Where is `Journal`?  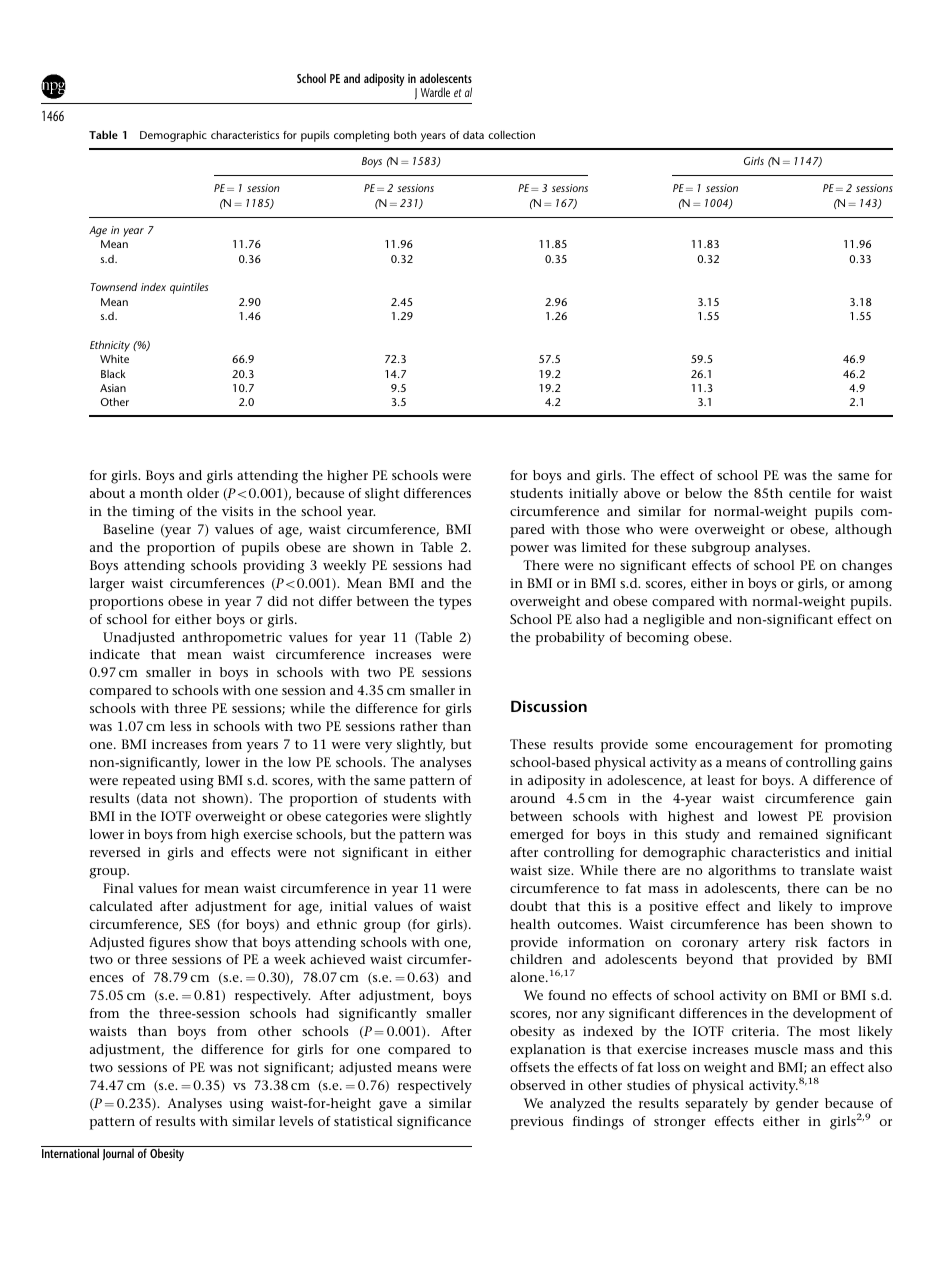 Journal is located at coordinates (118, 1153).
